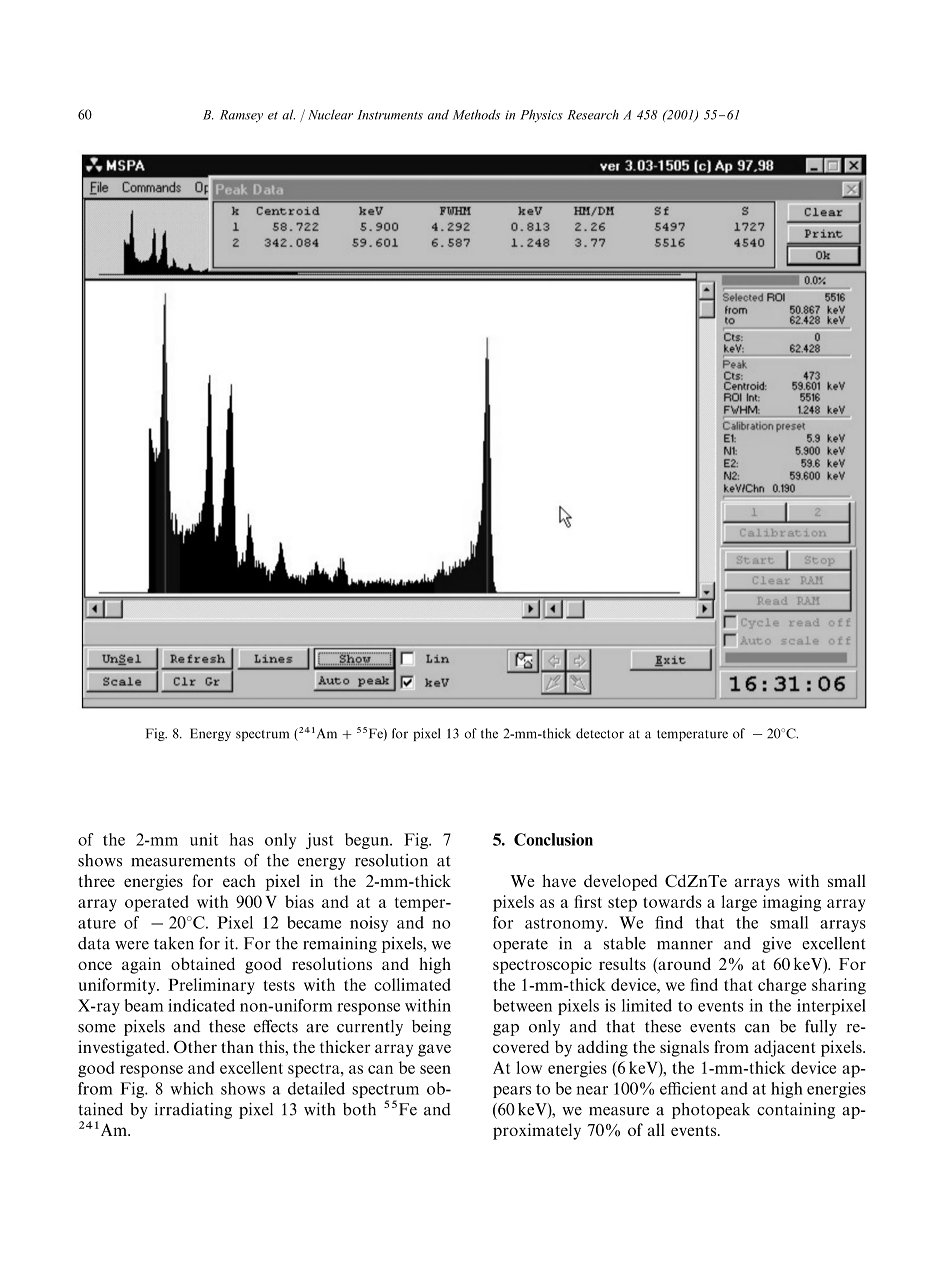 The image size is (944, 1288). Describe the element at coordinates (476, 114) in the document. I see `Methods` at that location.
